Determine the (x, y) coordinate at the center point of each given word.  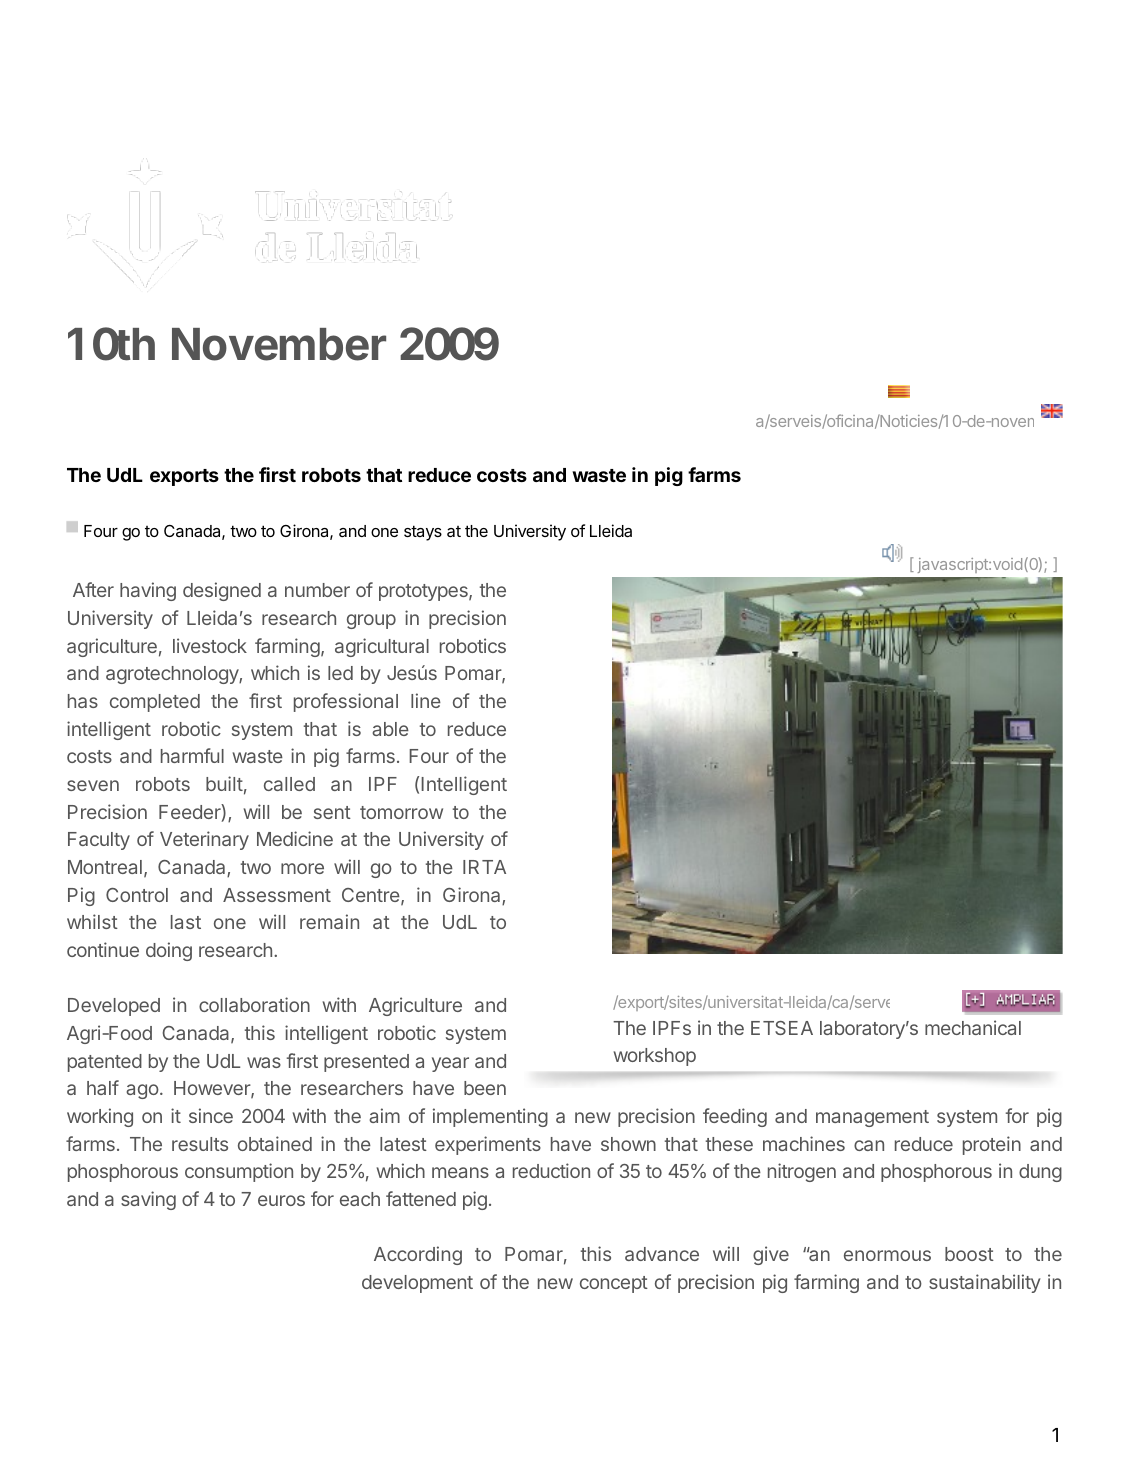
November (279, 344)
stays (423, 533)
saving (148, 1200)
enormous (887, 1255)
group (371, 621)
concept (614, 1284)
